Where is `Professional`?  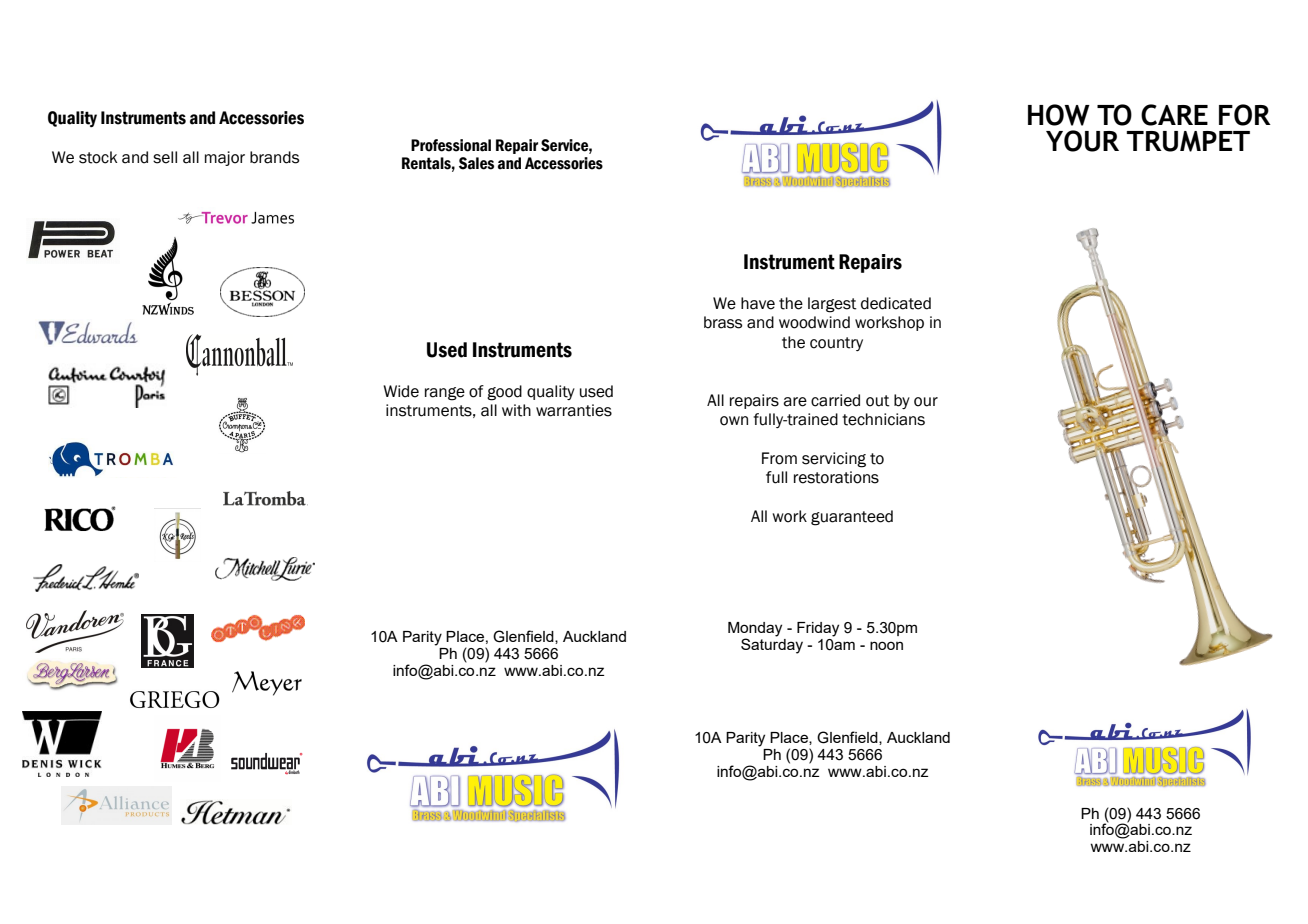 Professional is located at coordinates (451, 145).
